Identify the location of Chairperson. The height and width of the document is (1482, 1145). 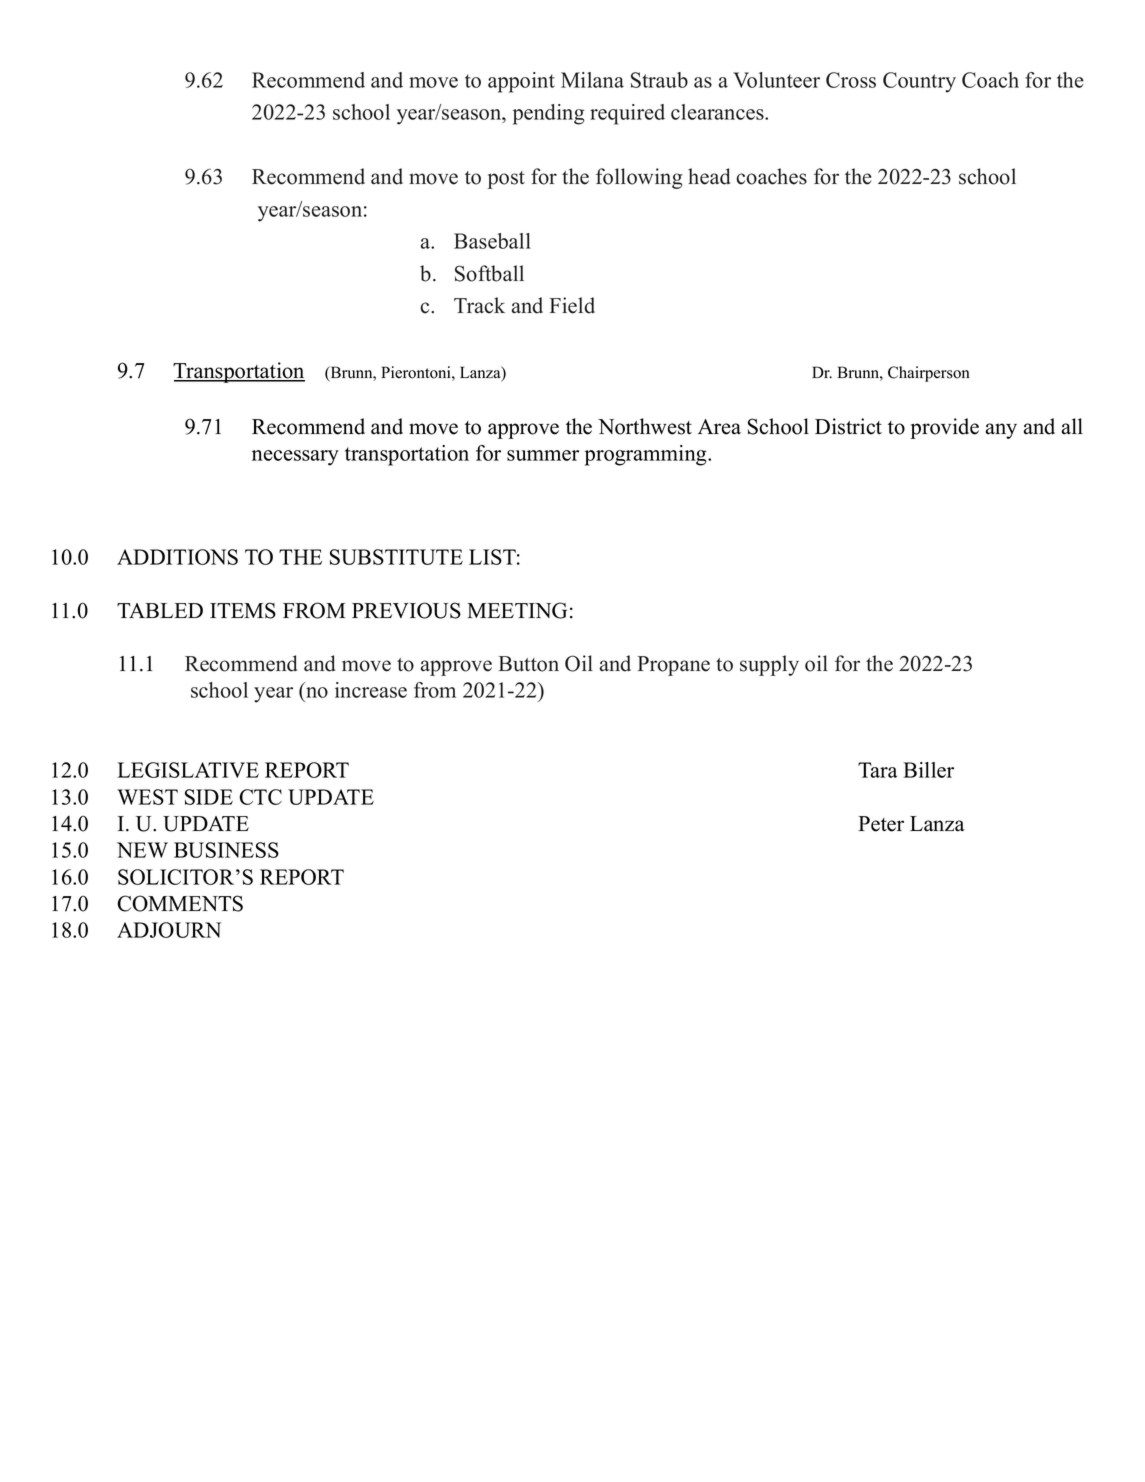
(929, 374).
